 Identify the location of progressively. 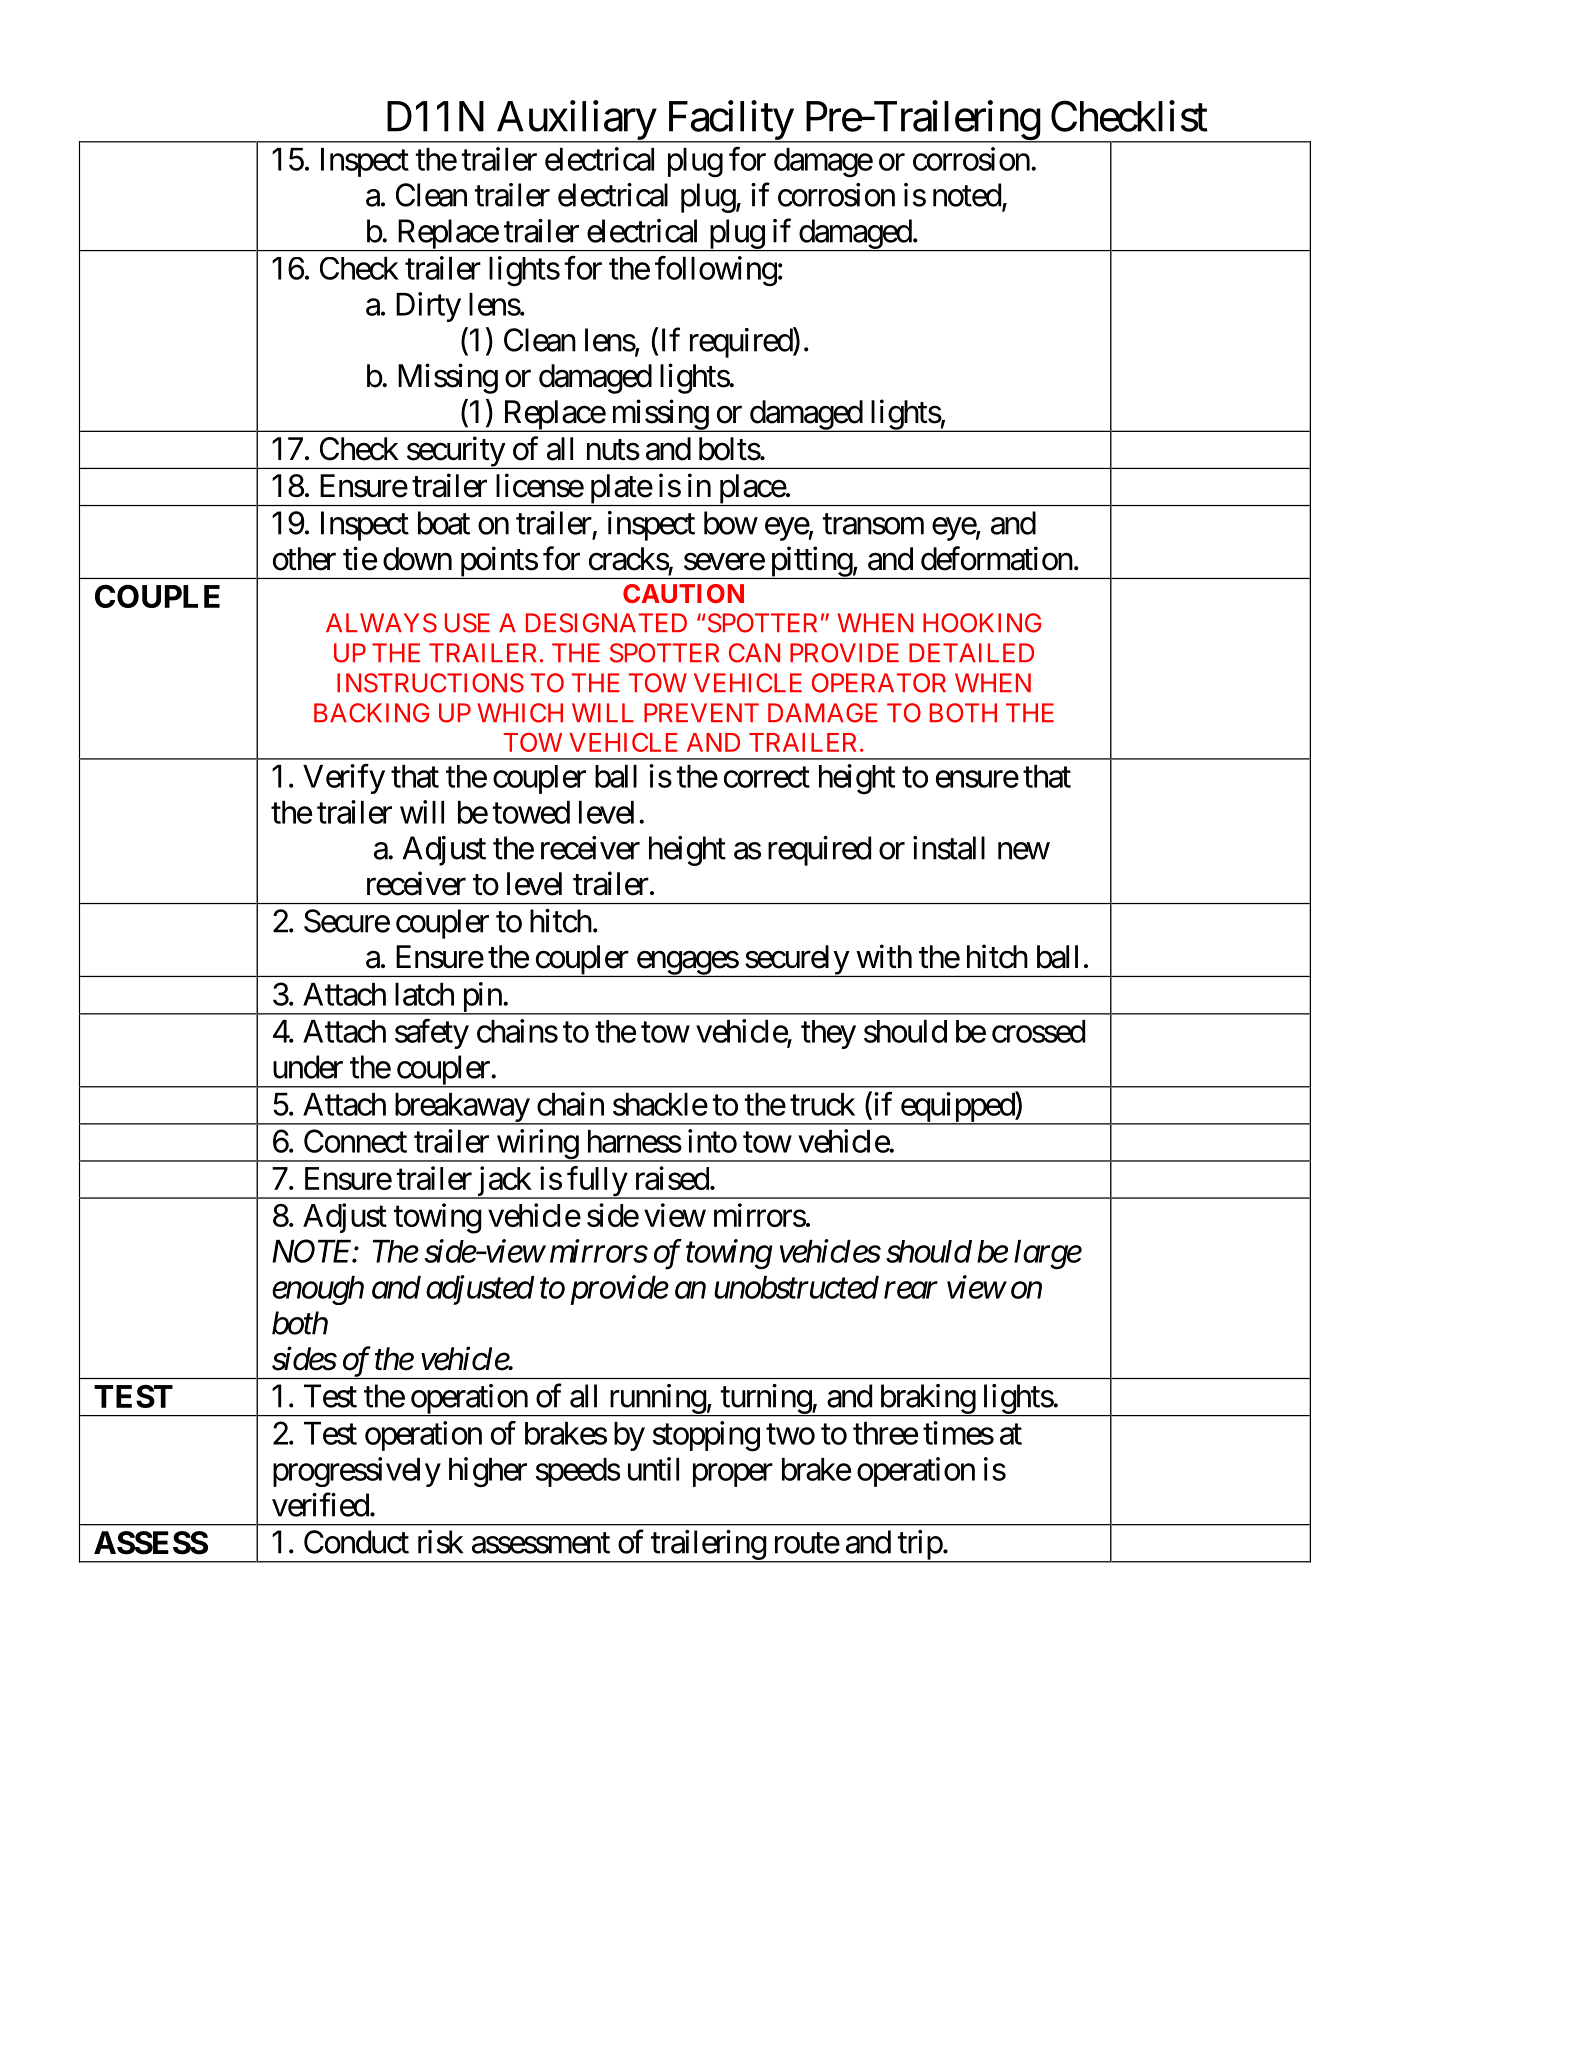
(357, 1472).
